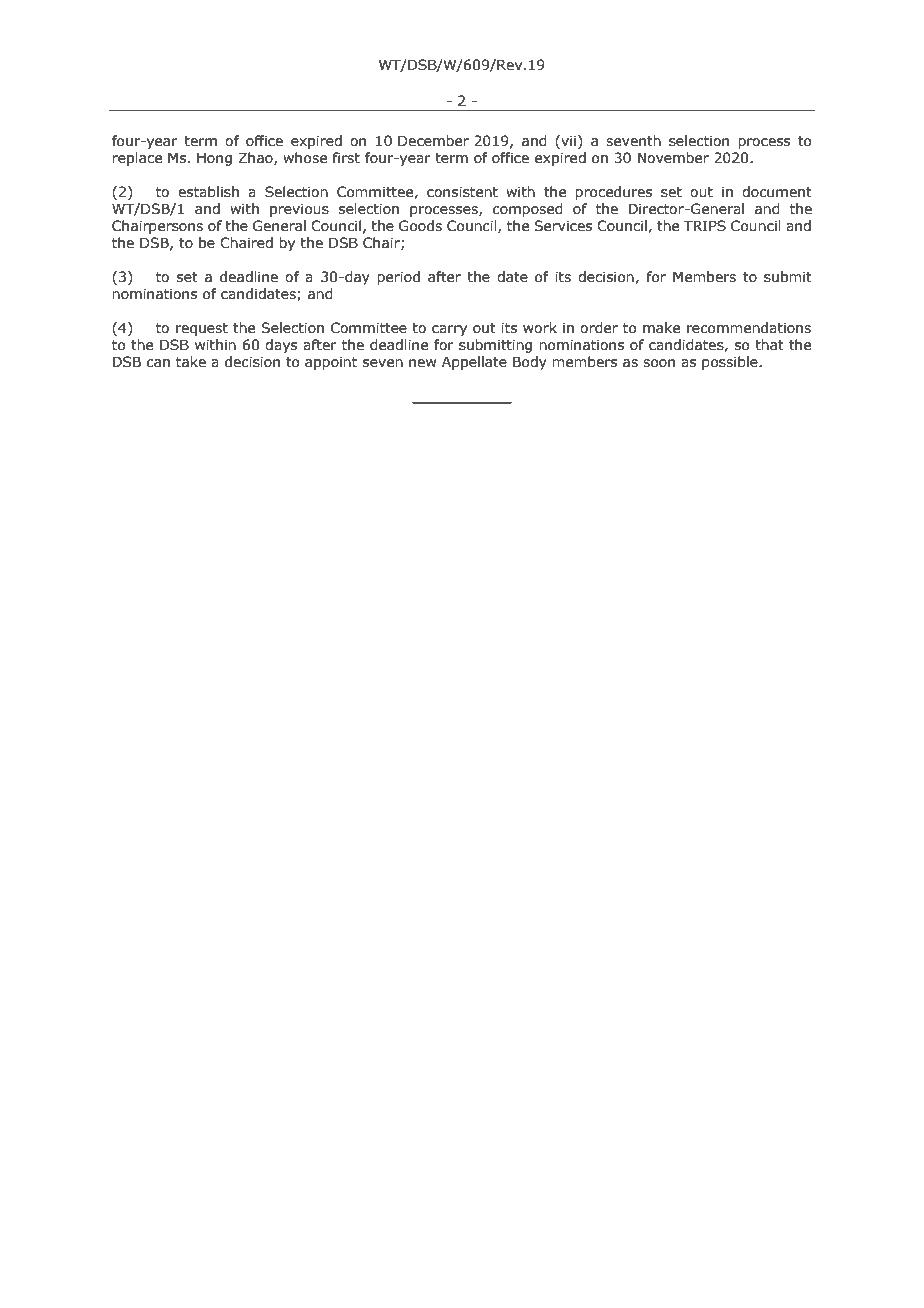 The image size is (924, 1308). Describe the element at coordinates (191, 362) in the document. I see `take` at that location.
